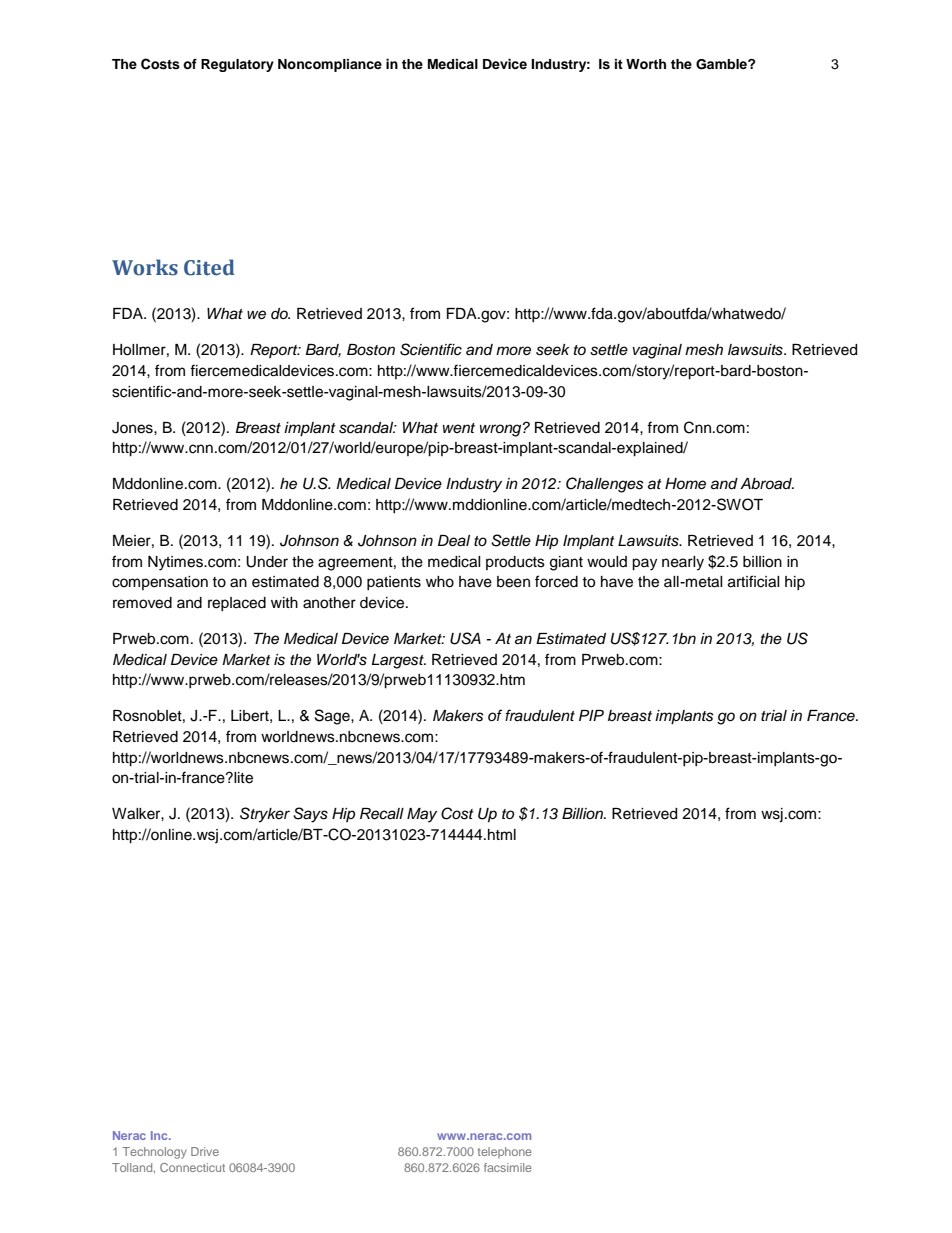  I want to click on USA, so click(465, 638).
